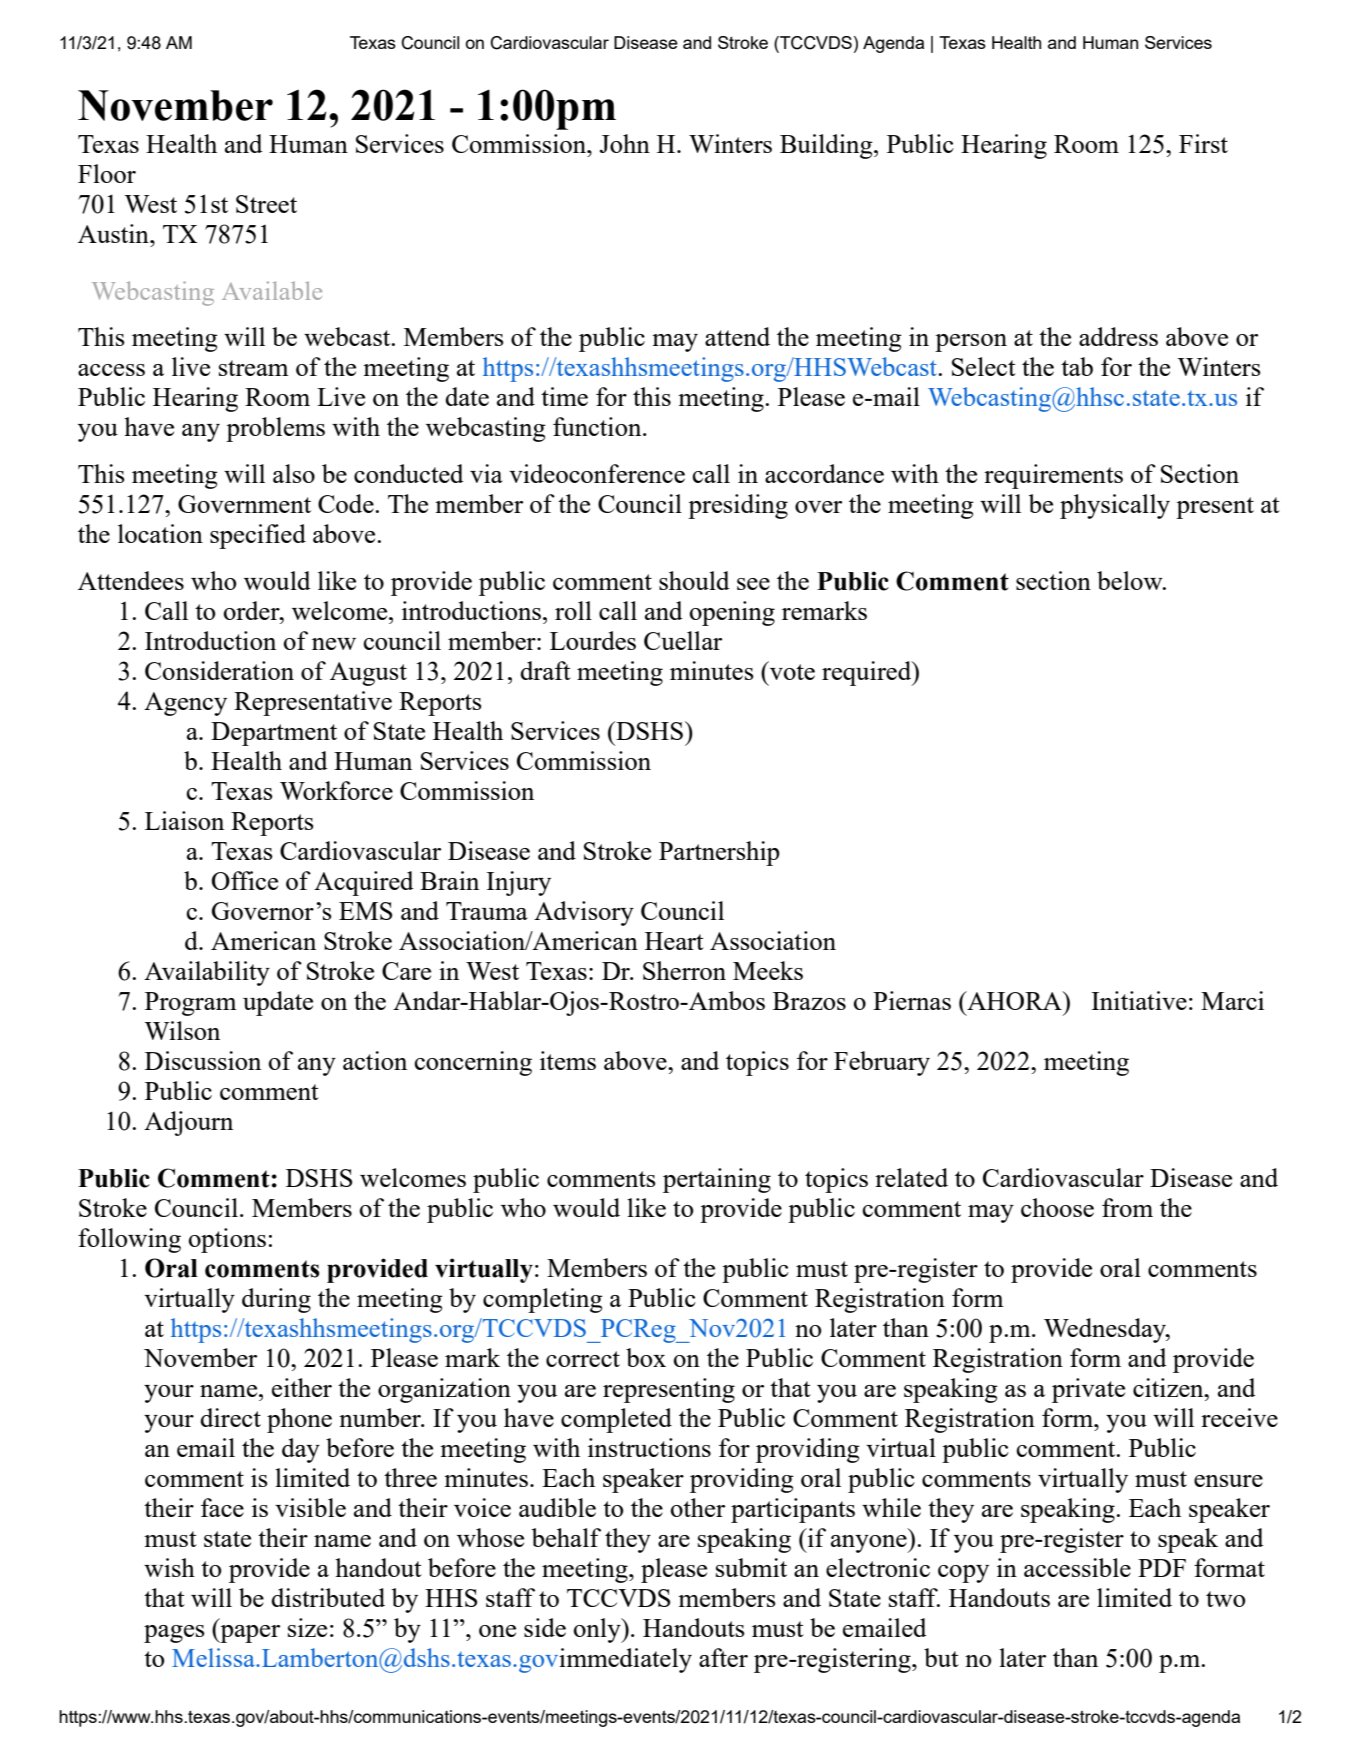  I want to click on Initiative, so click(1139, 1000).
